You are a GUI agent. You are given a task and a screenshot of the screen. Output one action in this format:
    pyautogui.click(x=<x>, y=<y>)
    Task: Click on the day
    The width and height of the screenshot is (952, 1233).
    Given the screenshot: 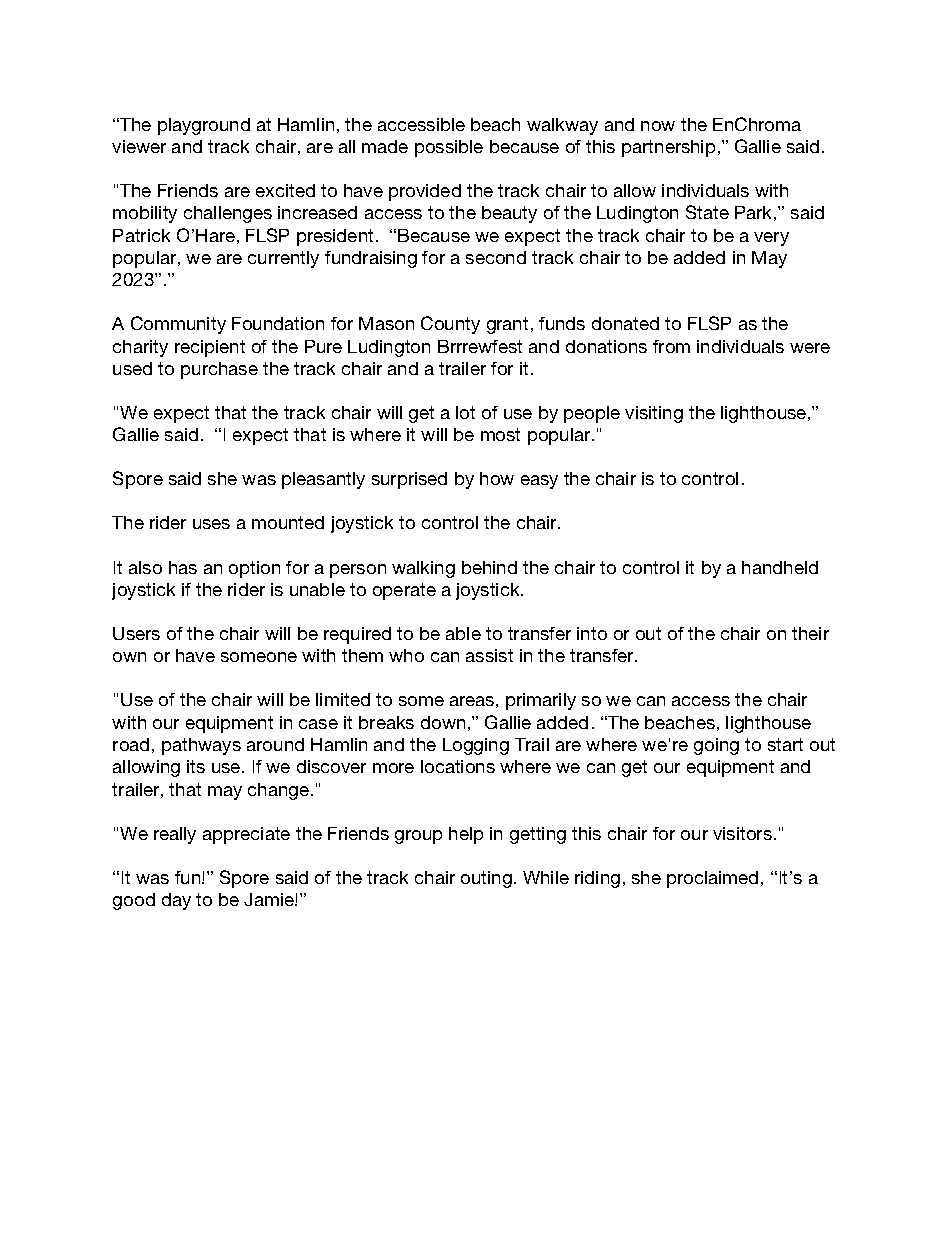 What is the action you would take?
    pyautogui.click(x=176, y=901)
